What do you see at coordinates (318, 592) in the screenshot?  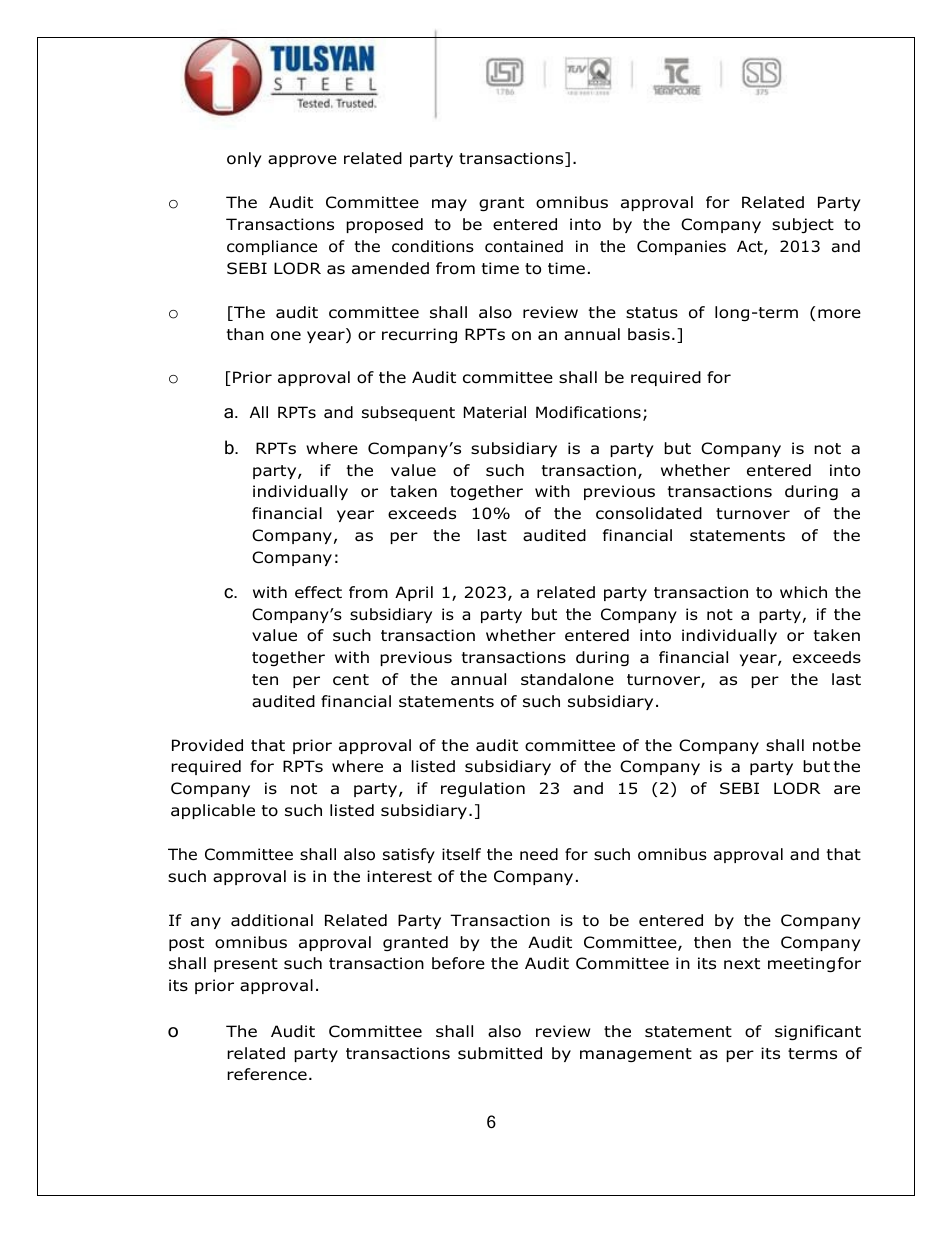 I see `effect` at bounding box center [318, 592].
